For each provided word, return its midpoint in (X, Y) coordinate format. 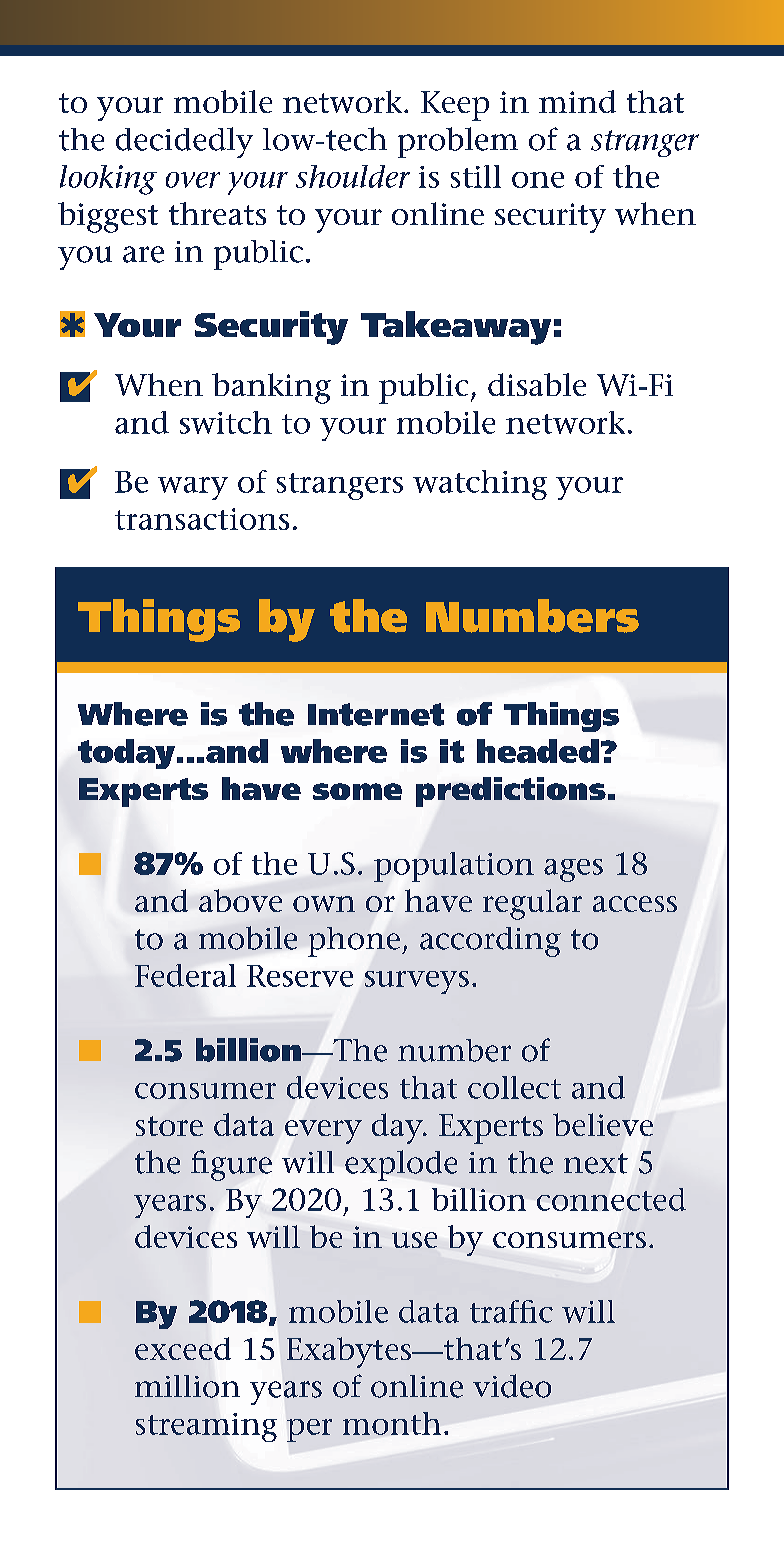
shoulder (353, 176)
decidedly (184, 142)
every (323, 1132)
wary (193, 488)
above (240, 900)
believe (603, 1124)
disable (537, 384)
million (187, 1386)
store (169, 1126)
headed (538, 751)
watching (480, 485)
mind (577, 101)
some (357, 791)
